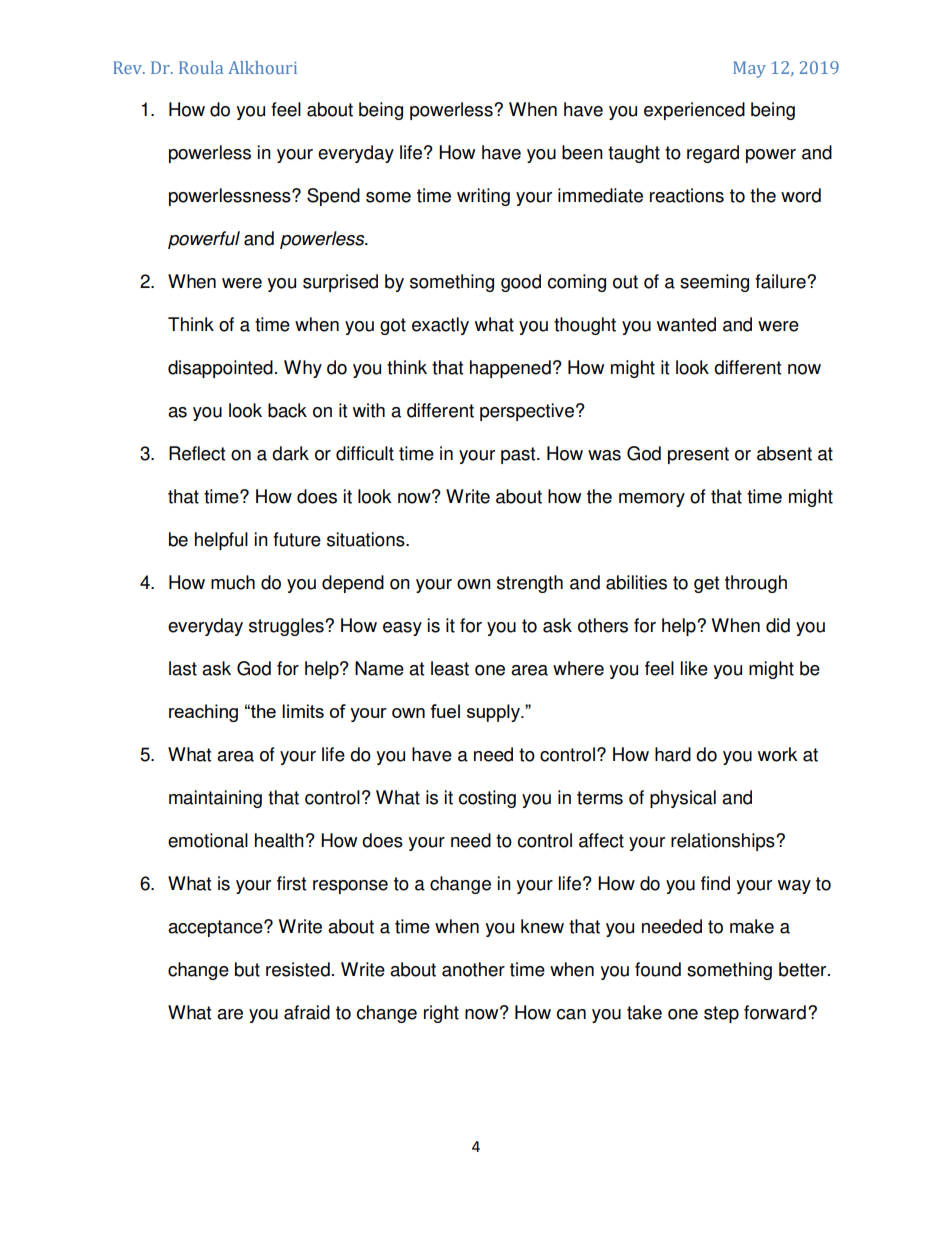 Image resolution: width=952 pixels, height=1233 pixels. What do you see at coordinates (582, 152) in the screenshot?
I see `been` at bounding box center [582, 152].
